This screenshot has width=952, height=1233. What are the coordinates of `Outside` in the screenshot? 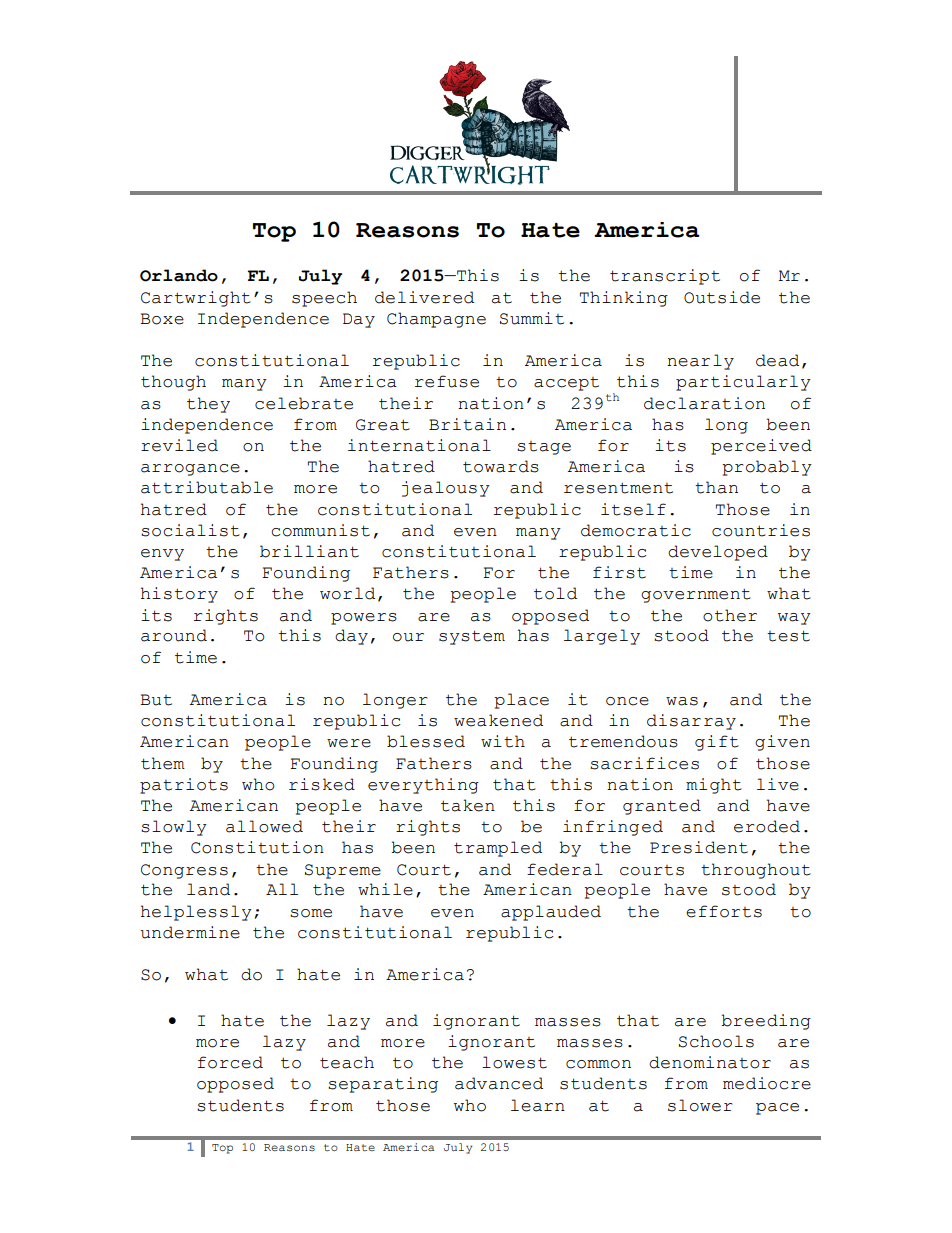 It's located at (722, 297).
